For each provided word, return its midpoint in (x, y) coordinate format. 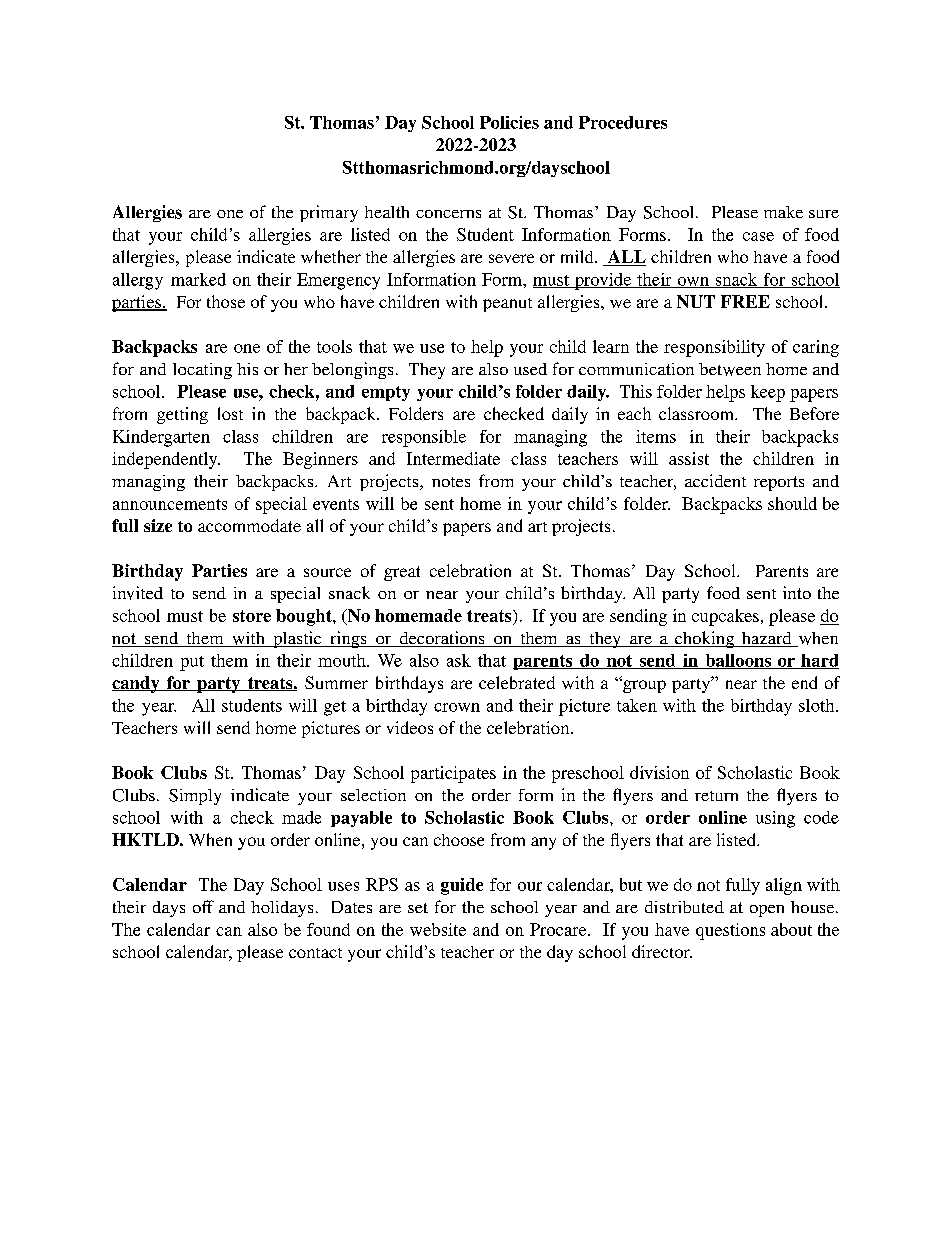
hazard (766, 639)
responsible (424, 438)
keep (768, 393)
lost (230, 413)
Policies (509, 122)
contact (315, 953)
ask (459, 660)
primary (329, 213)
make (783, 212)
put (192, 663)
